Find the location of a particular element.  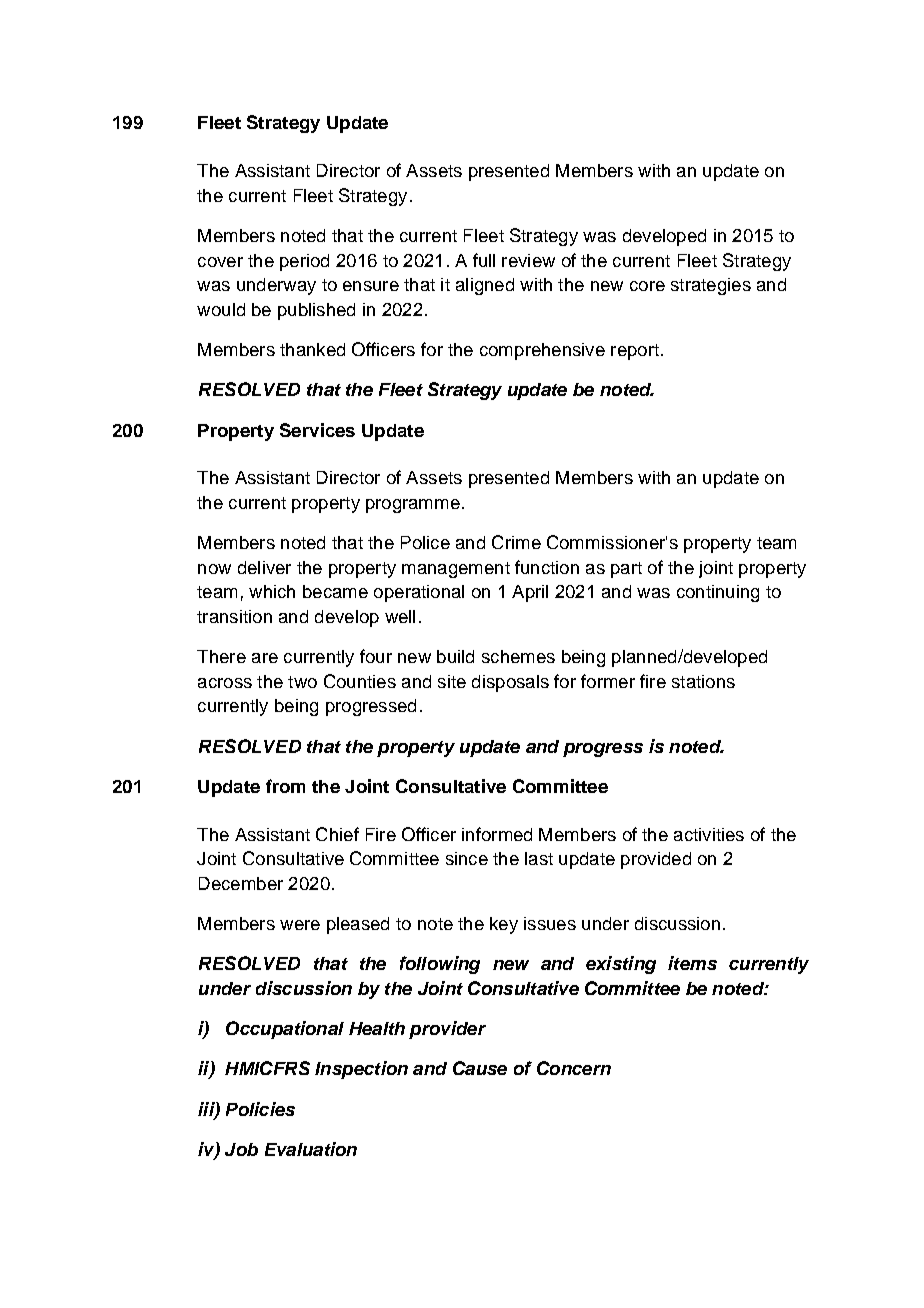

Policies is located at coordinates (260, 1109).
